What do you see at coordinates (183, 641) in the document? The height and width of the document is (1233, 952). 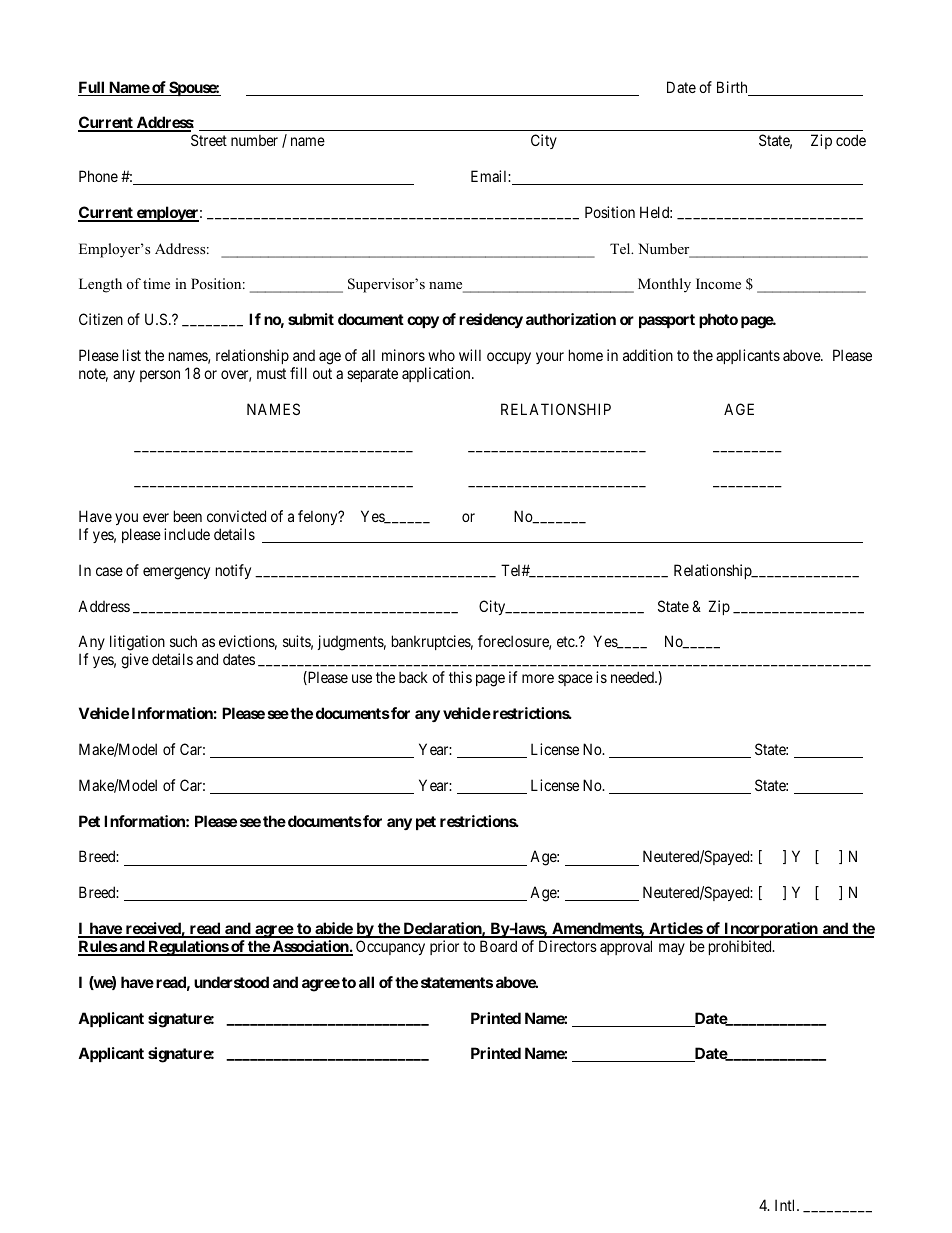 I see `such` at bounding box center [183, 641].
